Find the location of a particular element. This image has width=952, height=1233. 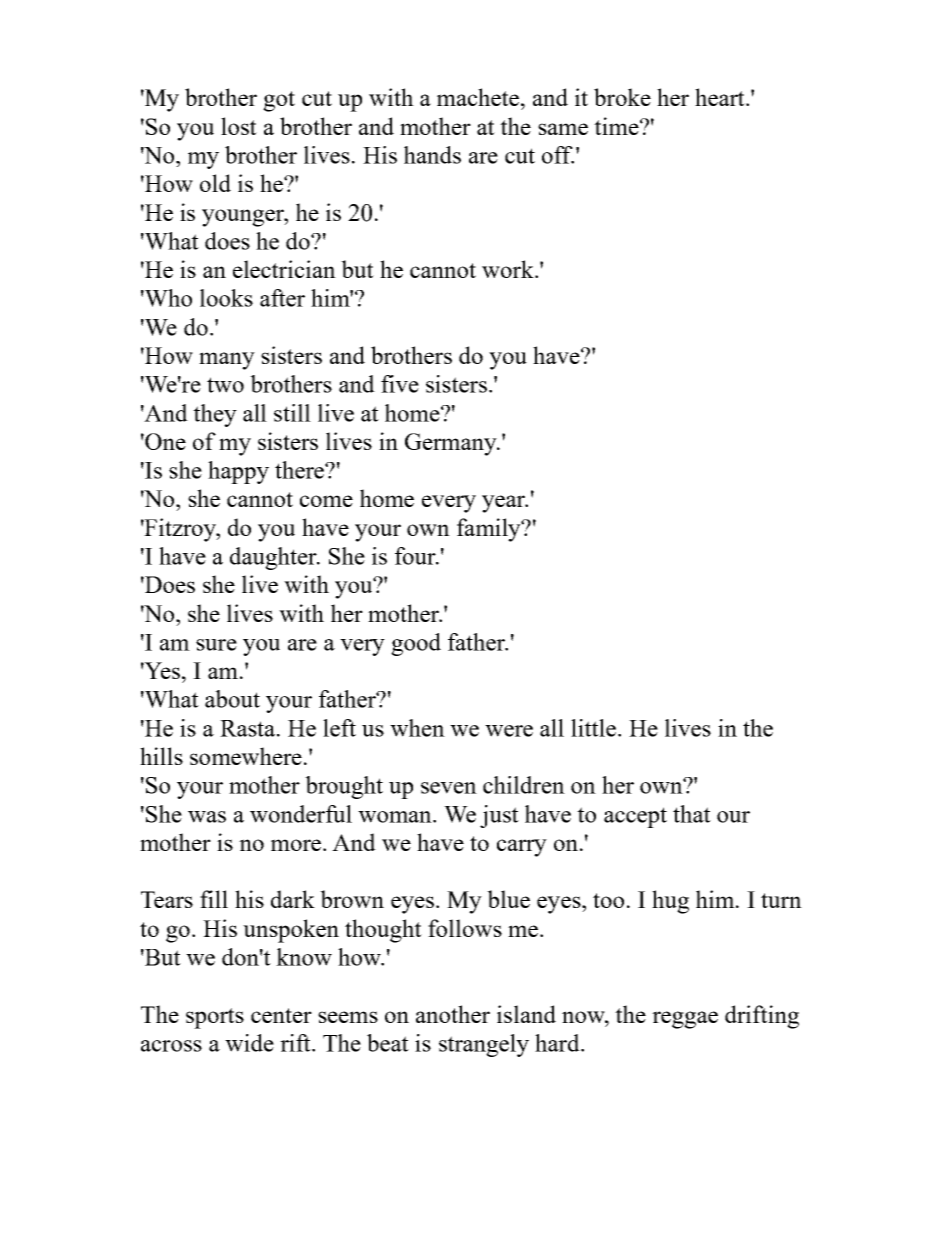

little is located at coordinates (595, 728).
